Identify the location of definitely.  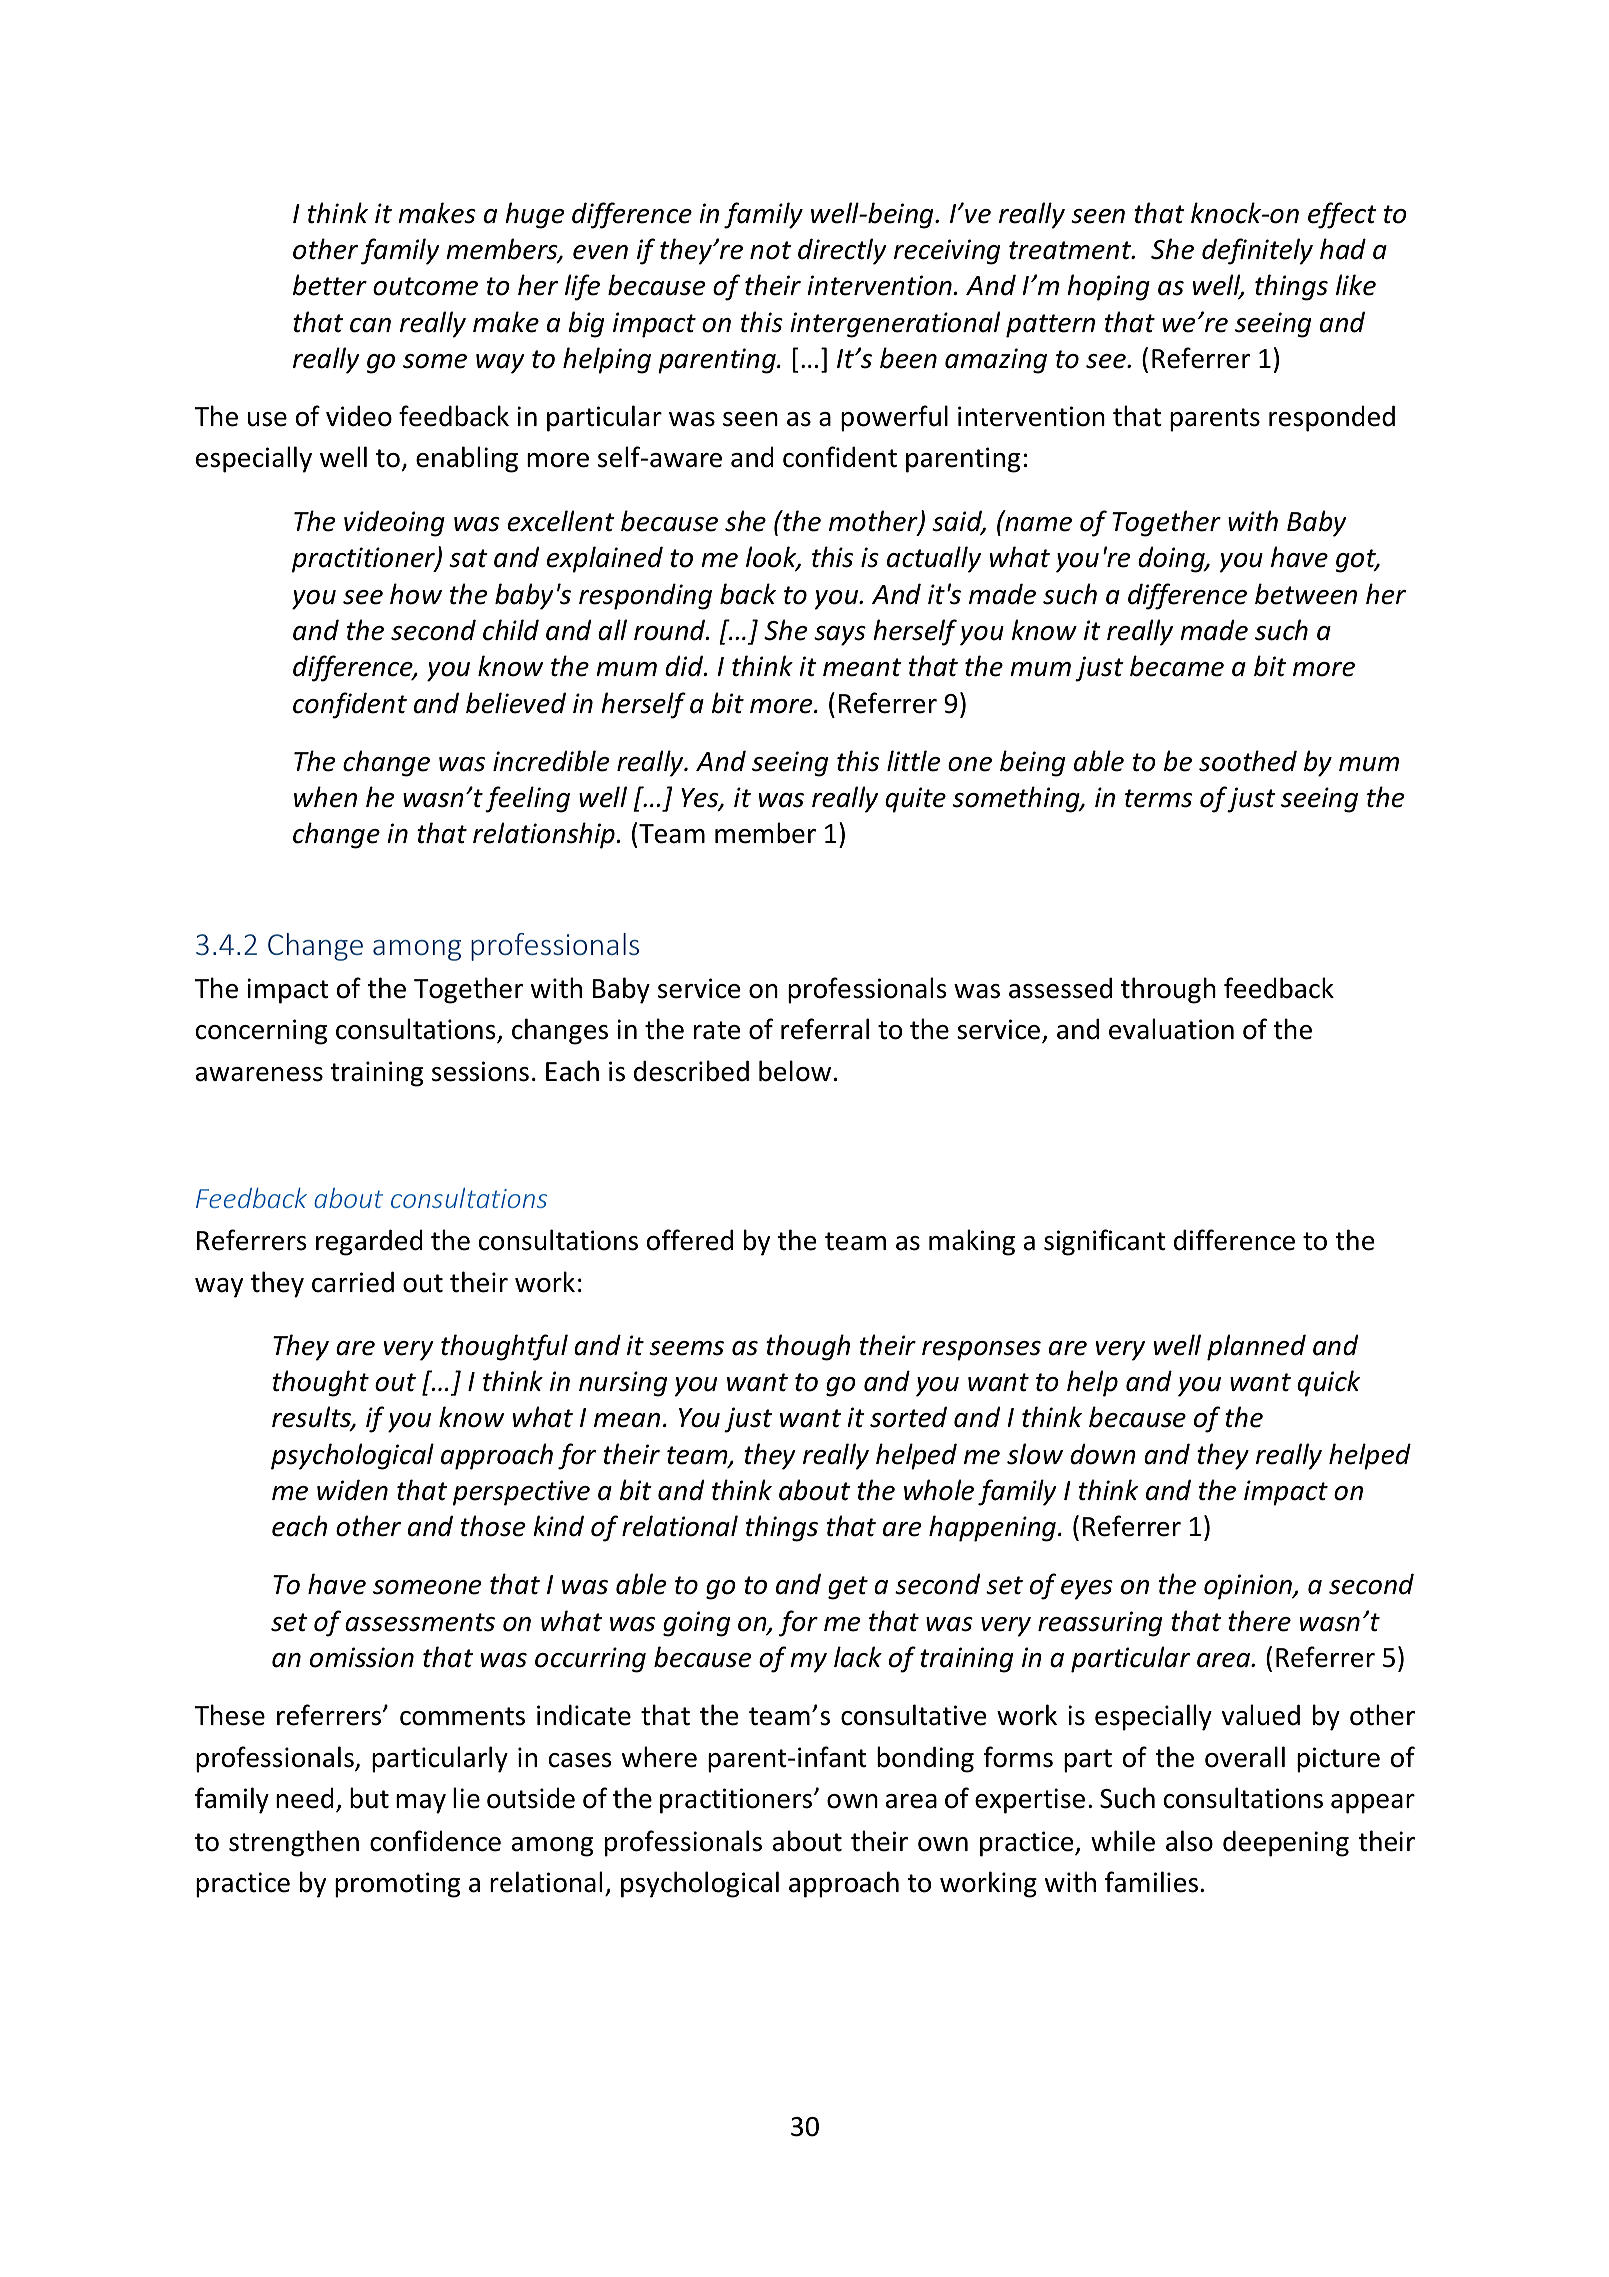
(1257, 251).
